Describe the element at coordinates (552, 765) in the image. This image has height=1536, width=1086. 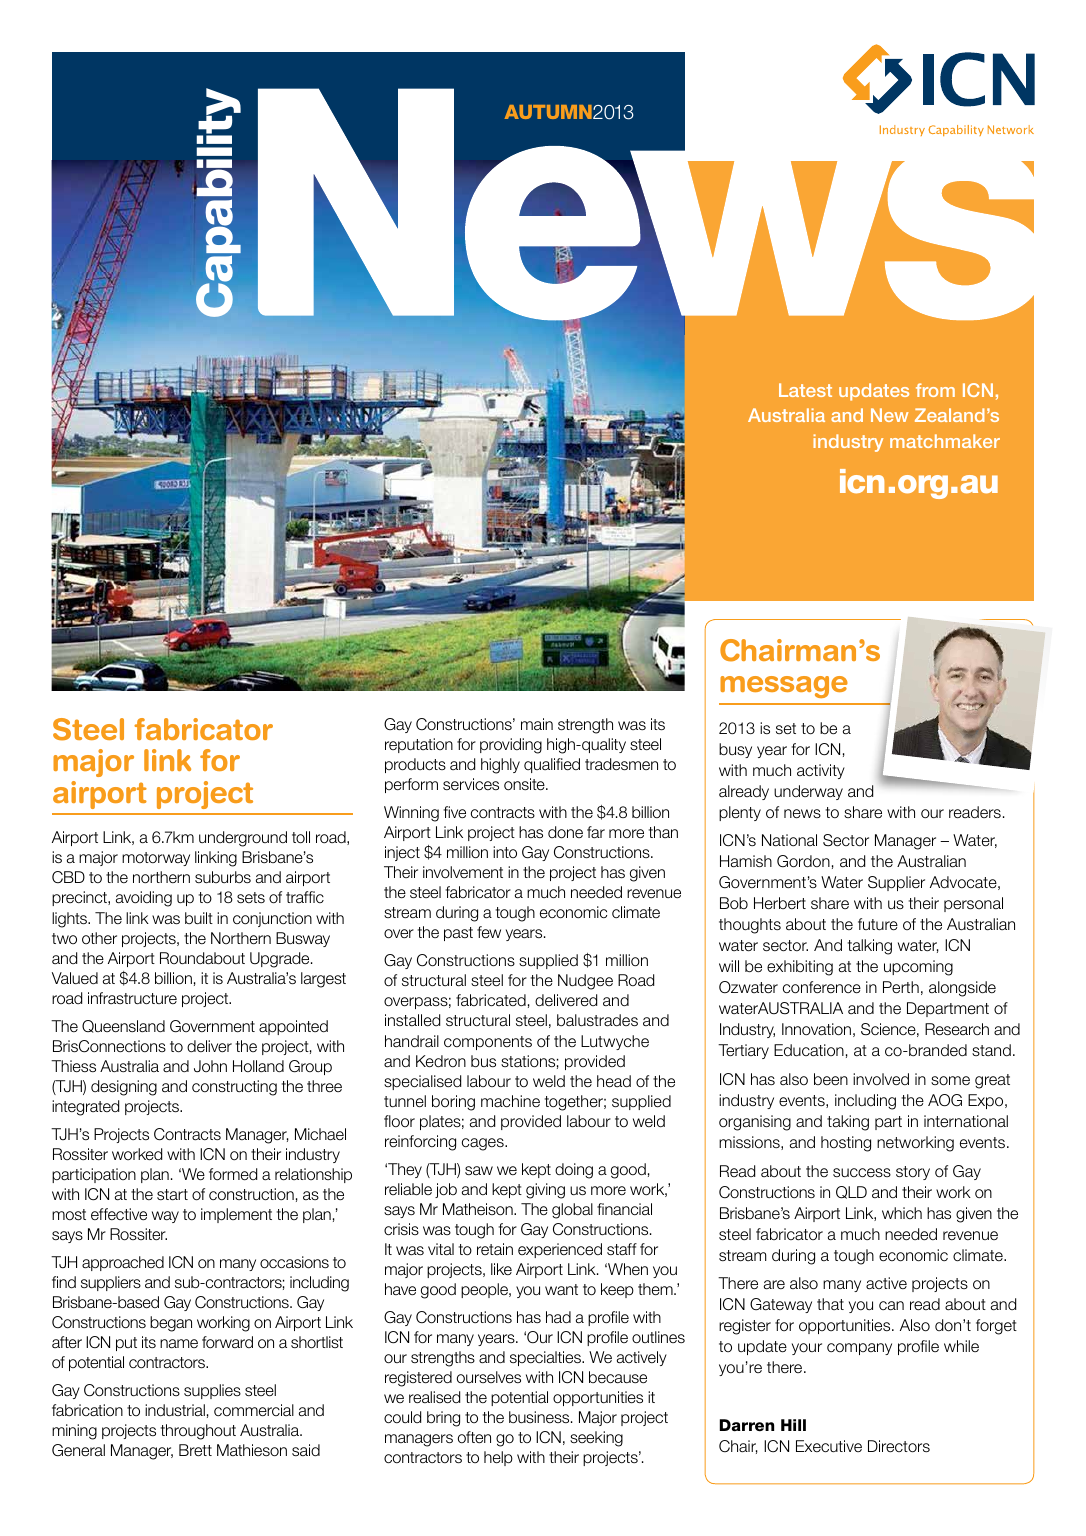
I see `qualified` at that location.
